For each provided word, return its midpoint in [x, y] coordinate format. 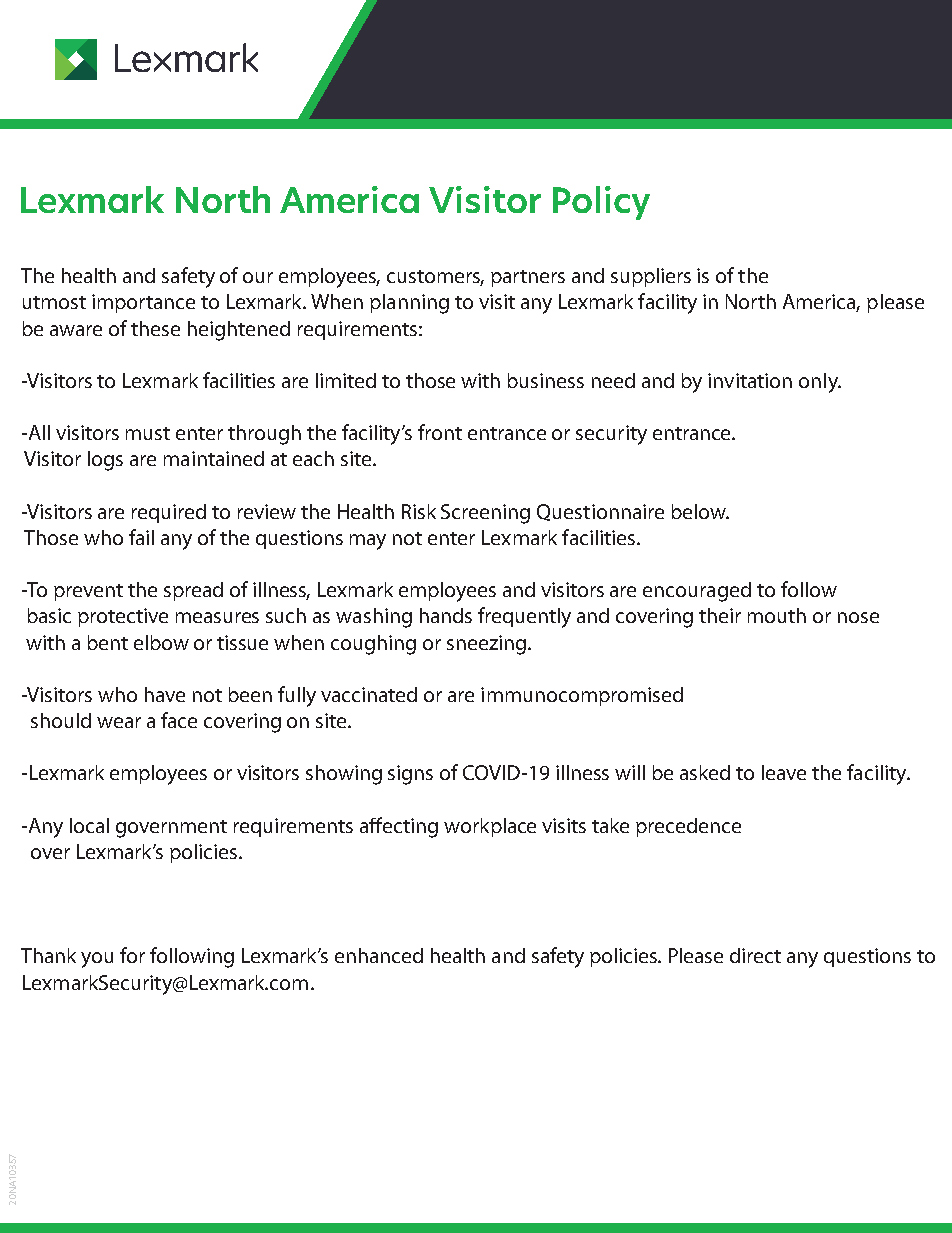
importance [143, 303]
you [97, 960]
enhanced [379, 955]
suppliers [651, 277]
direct [755, 955]
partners [528, 278]
